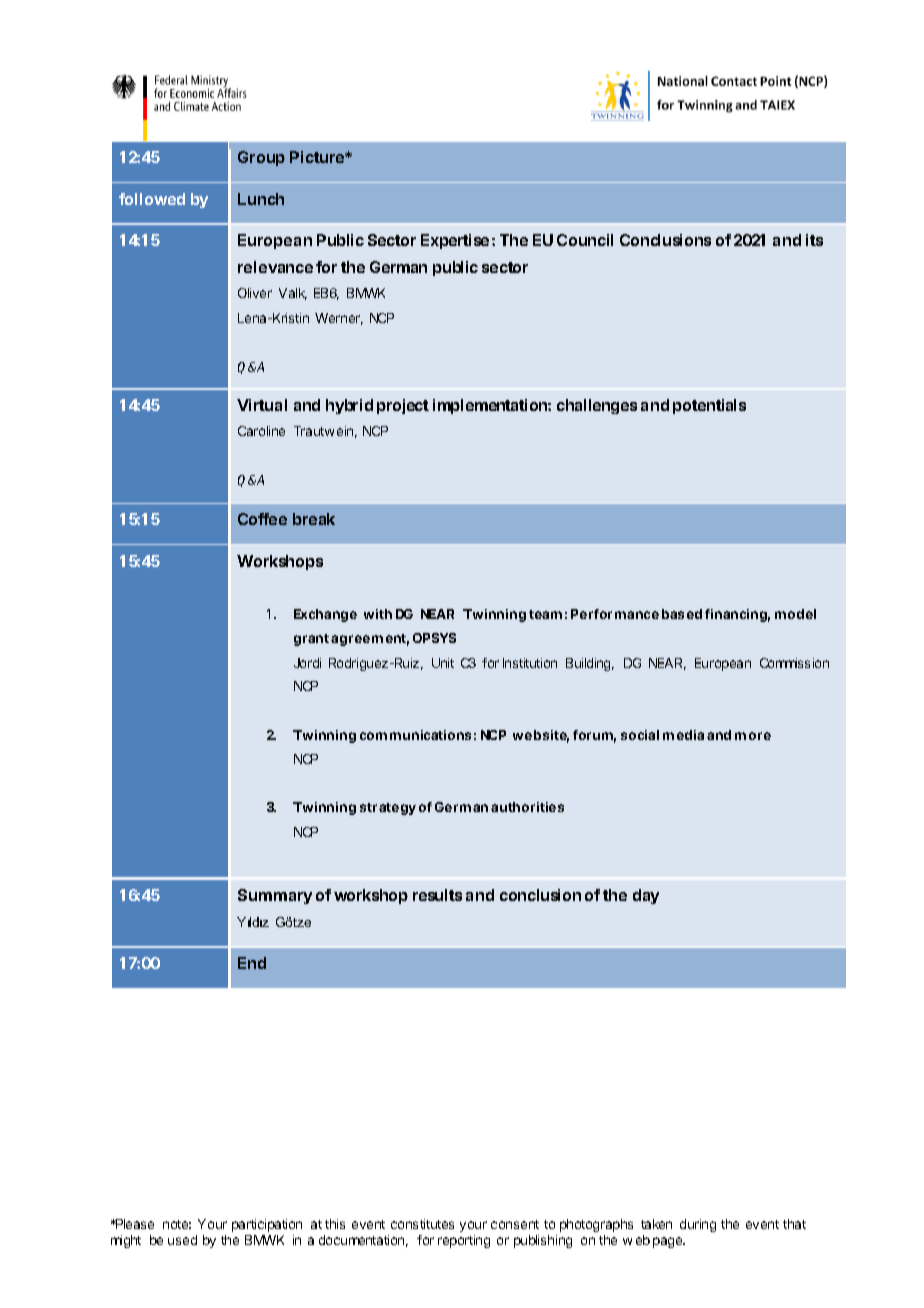 The height and width of the document is (1308, 924). Describe the element at coordinates (814, 240) in the document. I see `its` at that location.
